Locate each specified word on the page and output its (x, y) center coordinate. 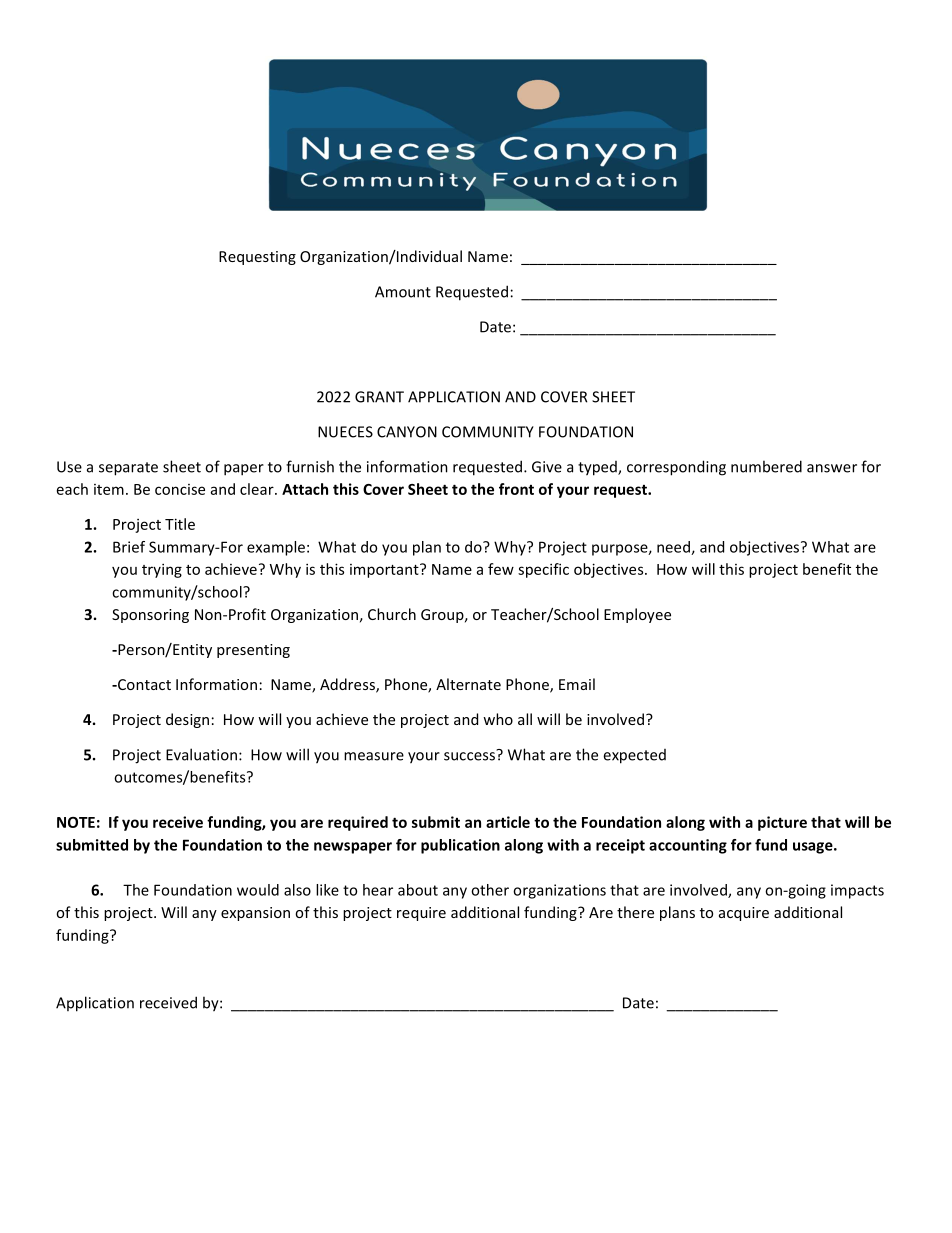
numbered (766, 466)
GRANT (379, 397)
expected (634, 756)
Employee (637, 615)
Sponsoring (150, 616)
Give (547, 467)
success (470, 755)
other (490, 890)
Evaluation (201, 754)
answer (832, 468)
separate (128, 469)
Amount (403, 292)
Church (392, 614)
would (258, 890)
